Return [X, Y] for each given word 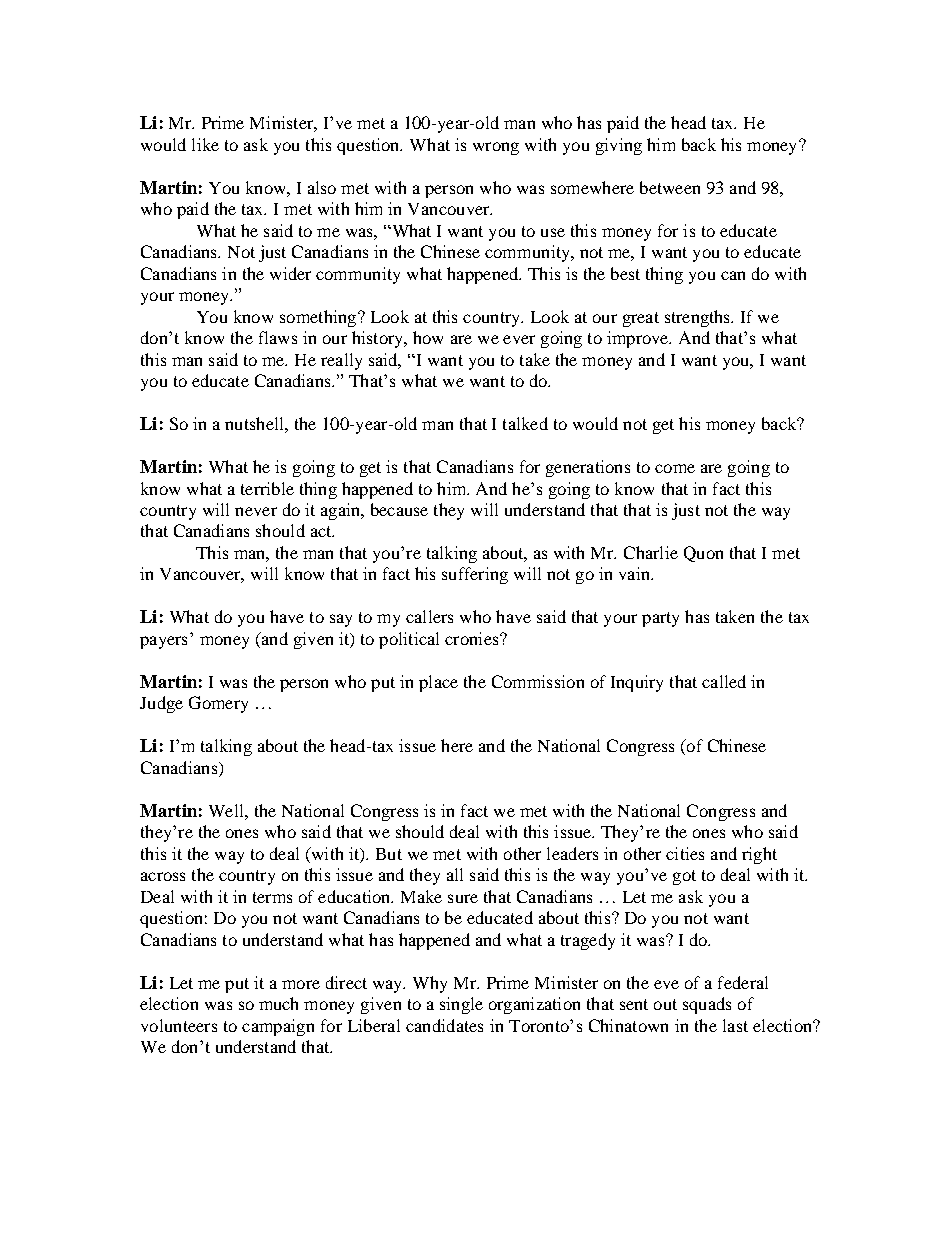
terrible [267, 488]
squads [707, 1005]
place [438, 683]
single [461, 1005]
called [724, 681]
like [205, 144]
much [278, 1003]
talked [525, 423]
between [670, 187]
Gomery [218, 704]
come [675, 468]
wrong [496, 148]
